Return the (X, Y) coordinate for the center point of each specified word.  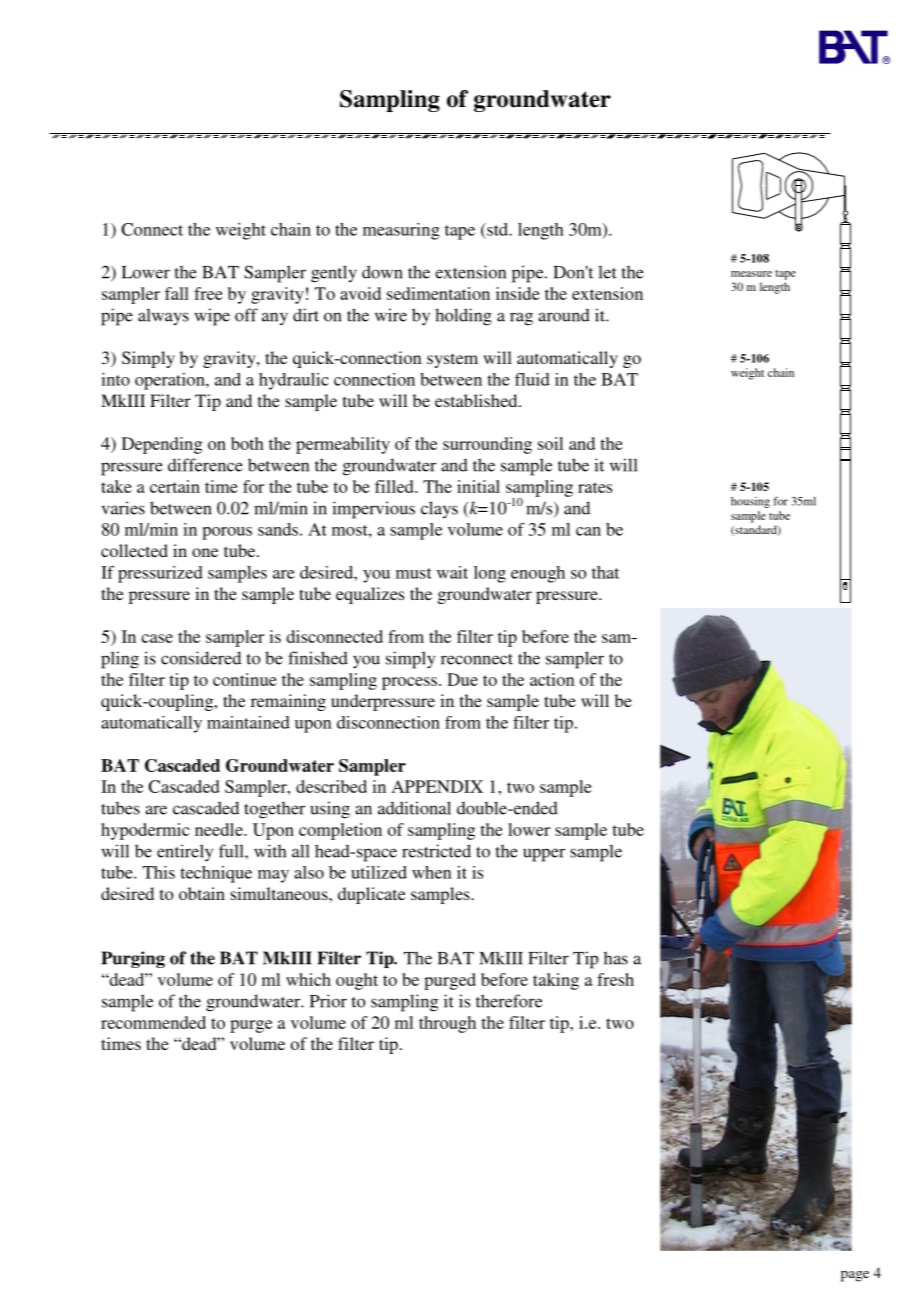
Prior (328, 1001)
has (616, 958)
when (432, 872)
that (605, 572)
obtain (202, 893)
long (490, 574)
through (447, 1024)
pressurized (160, 574)
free (208, 293)
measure (751, 274)
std (497, 229)
